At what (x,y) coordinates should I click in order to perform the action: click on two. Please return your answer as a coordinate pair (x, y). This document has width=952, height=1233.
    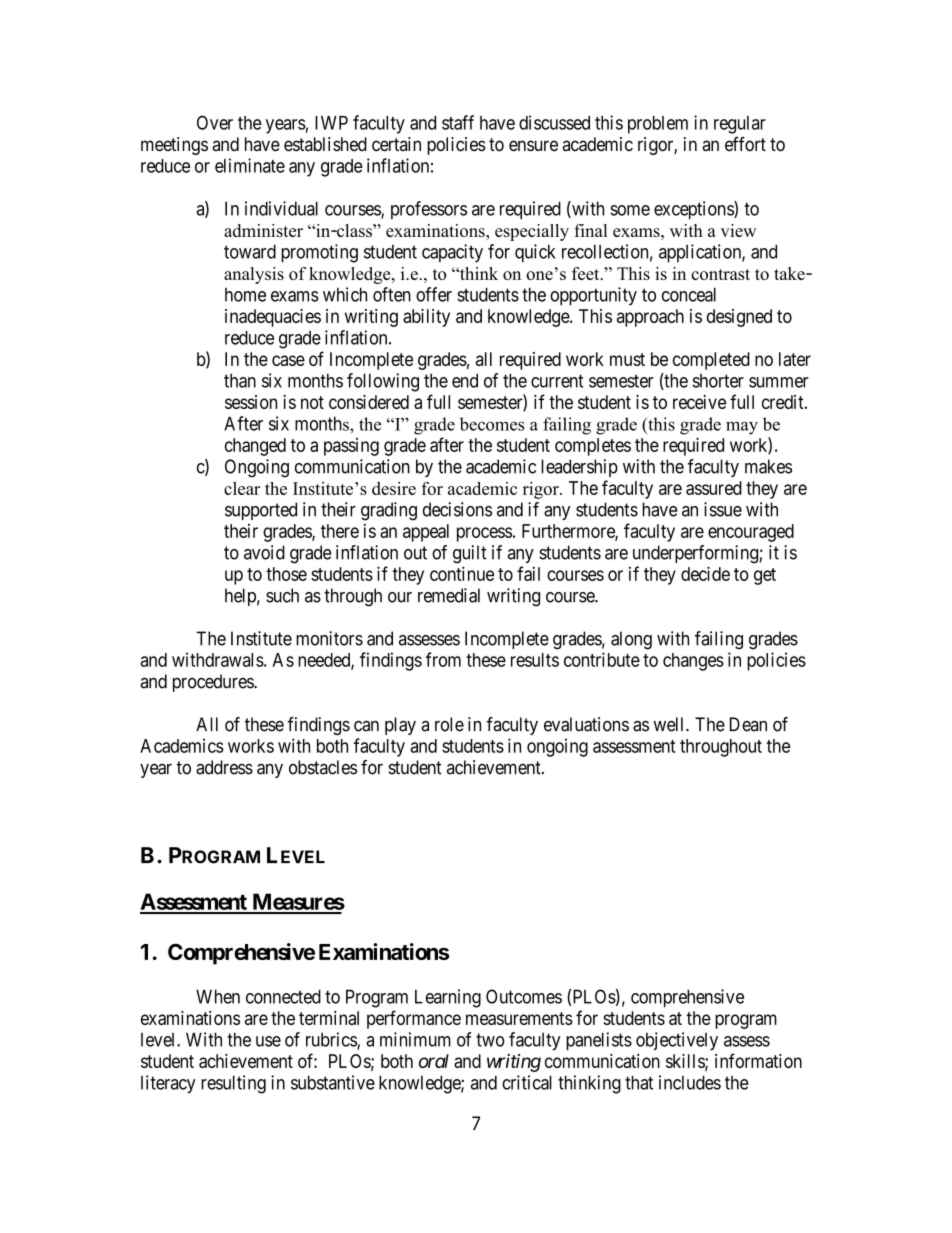
    Looking at the image, I should click on (490, 1040).
